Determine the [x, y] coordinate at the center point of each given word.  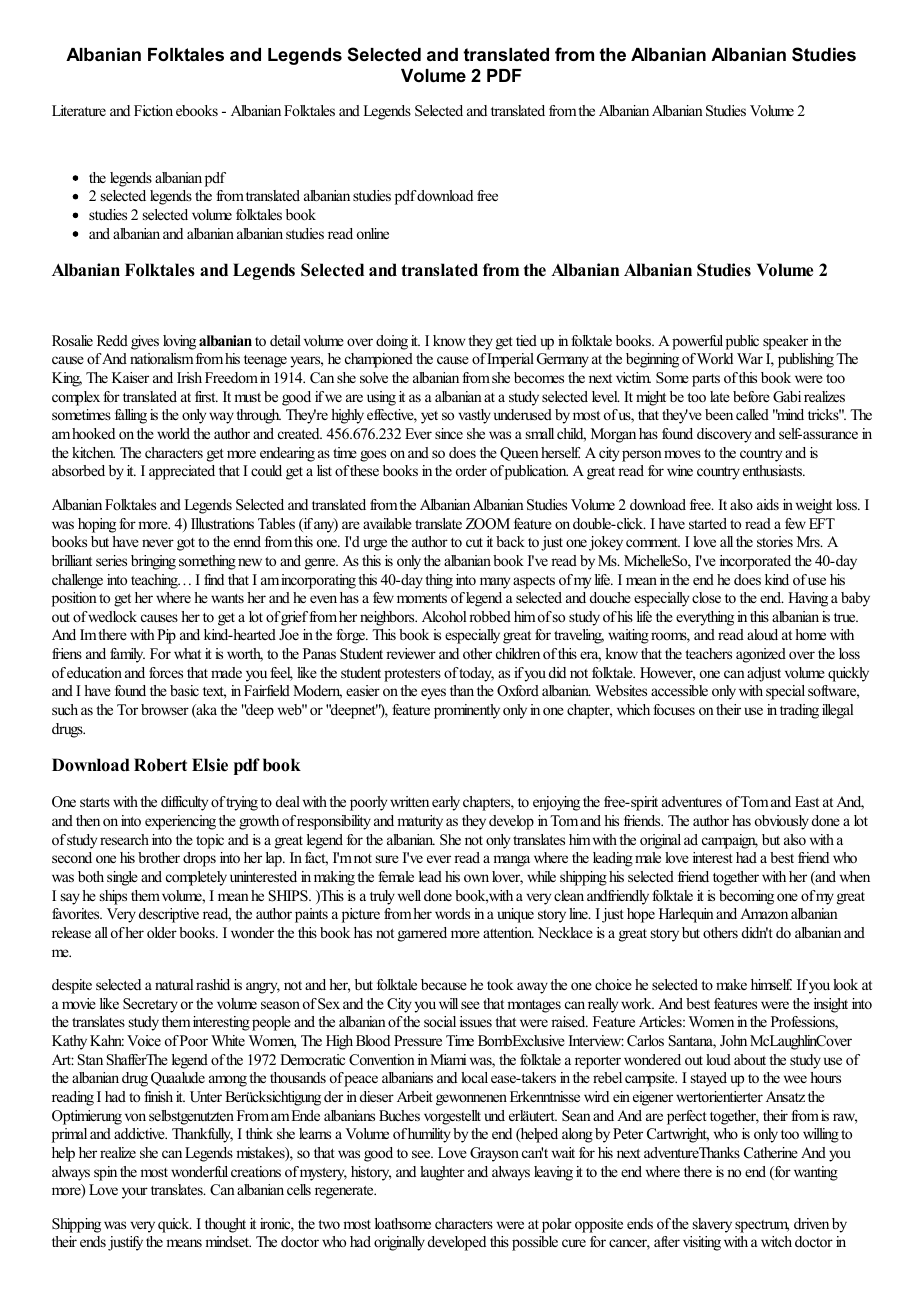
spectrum [762, 1226]
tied [526, 340]
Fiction [153, 110]
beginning [652, 360]
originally [399, 1243]
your [135, 1193]
